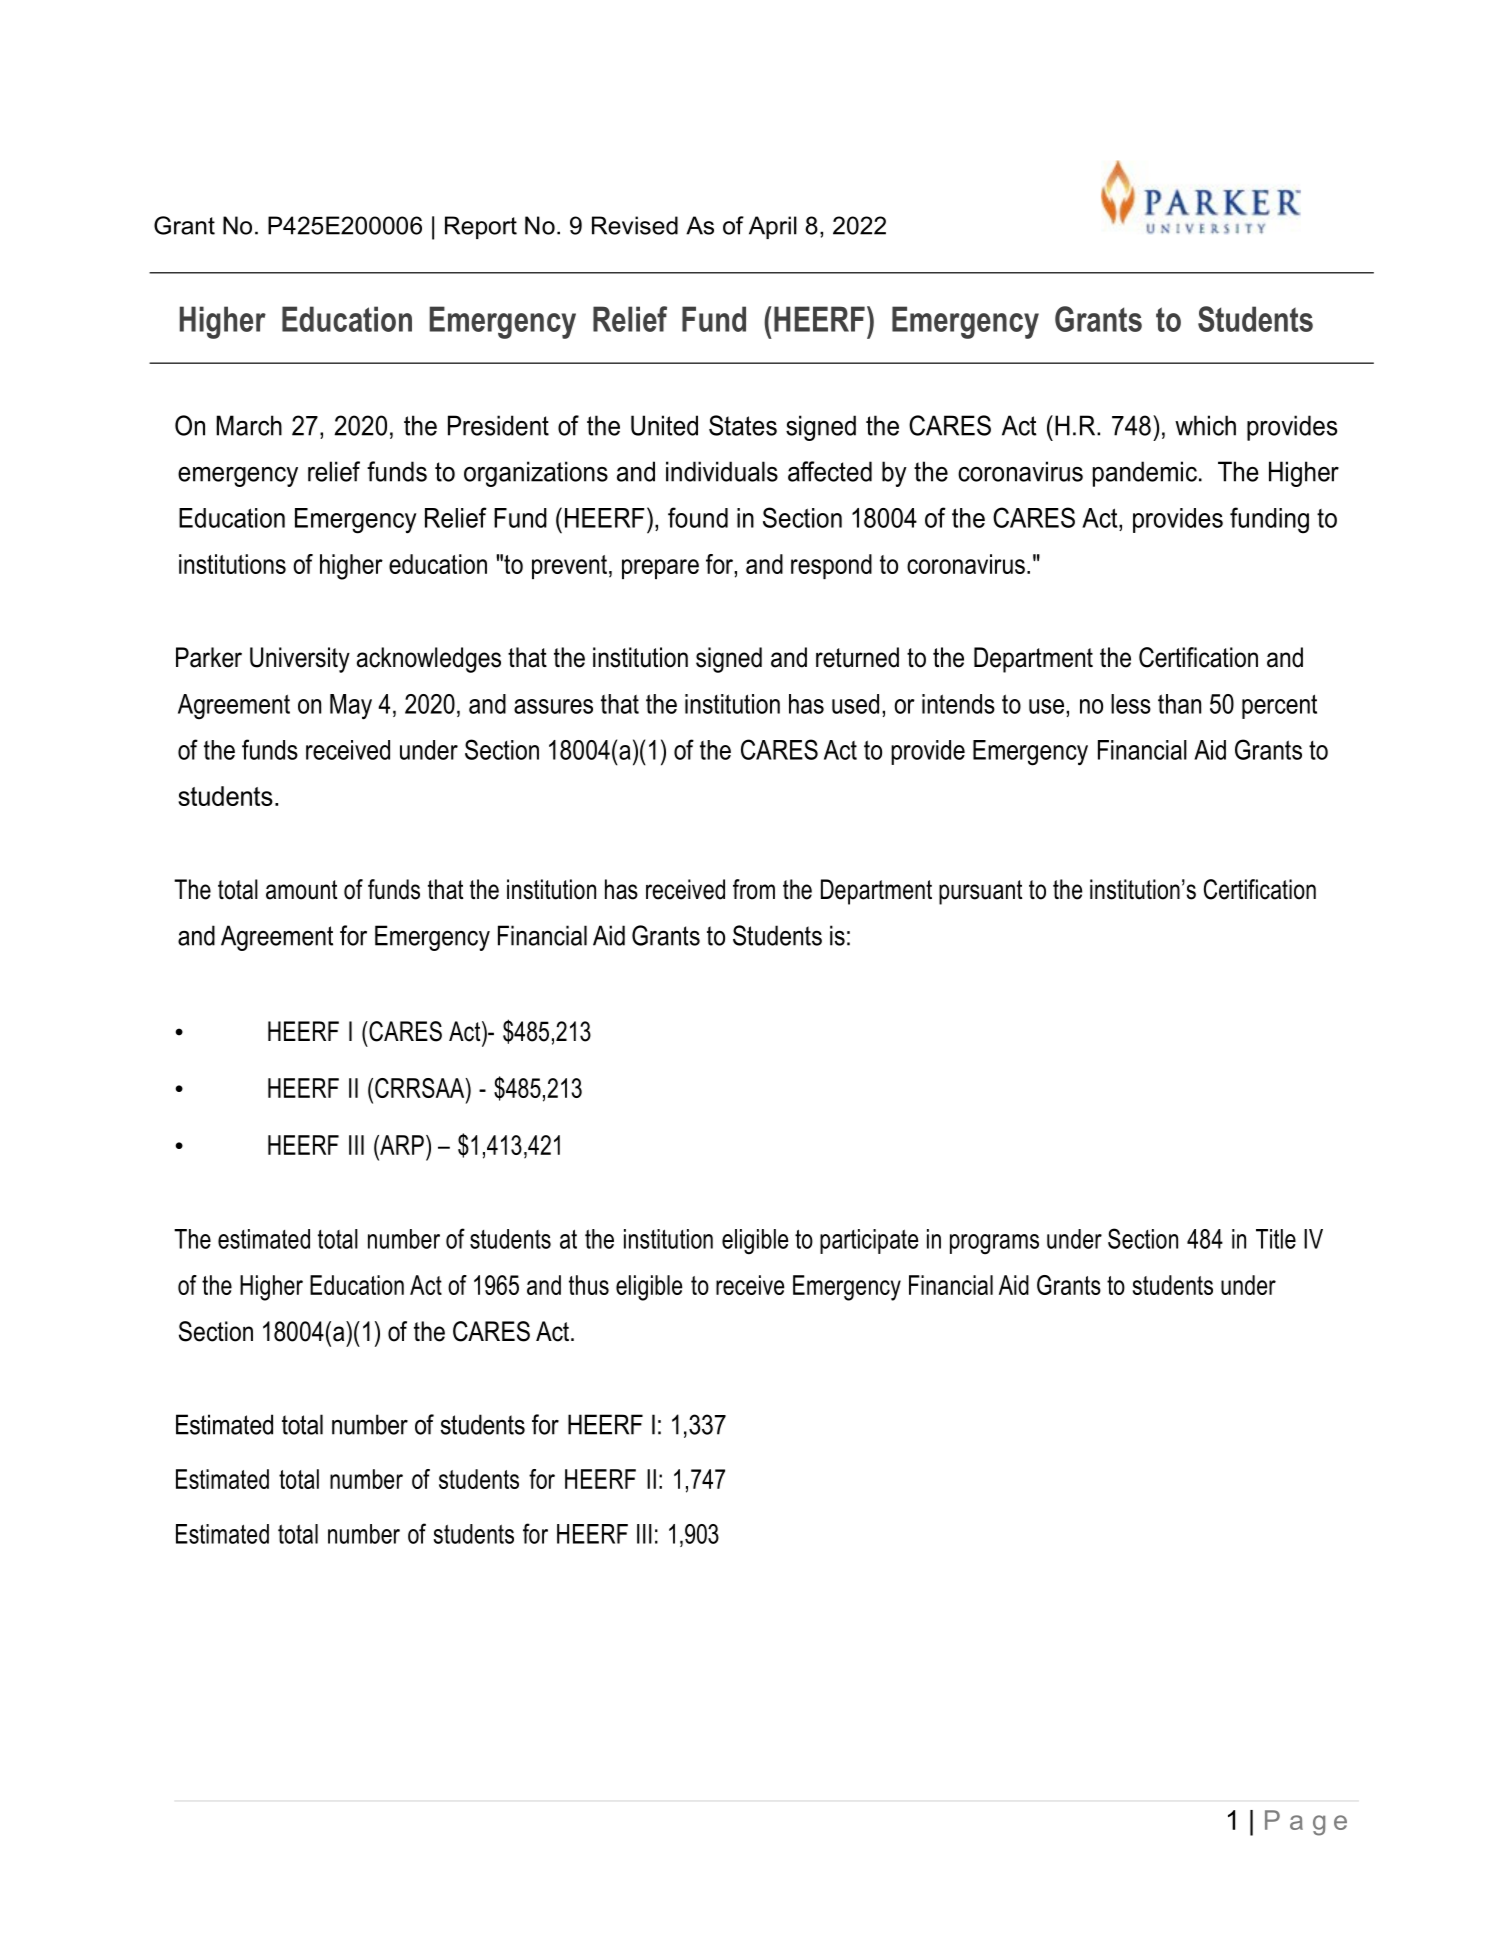  Describe the element at coordinates (754, 889) in the screenshot. I see `from` at that location.
